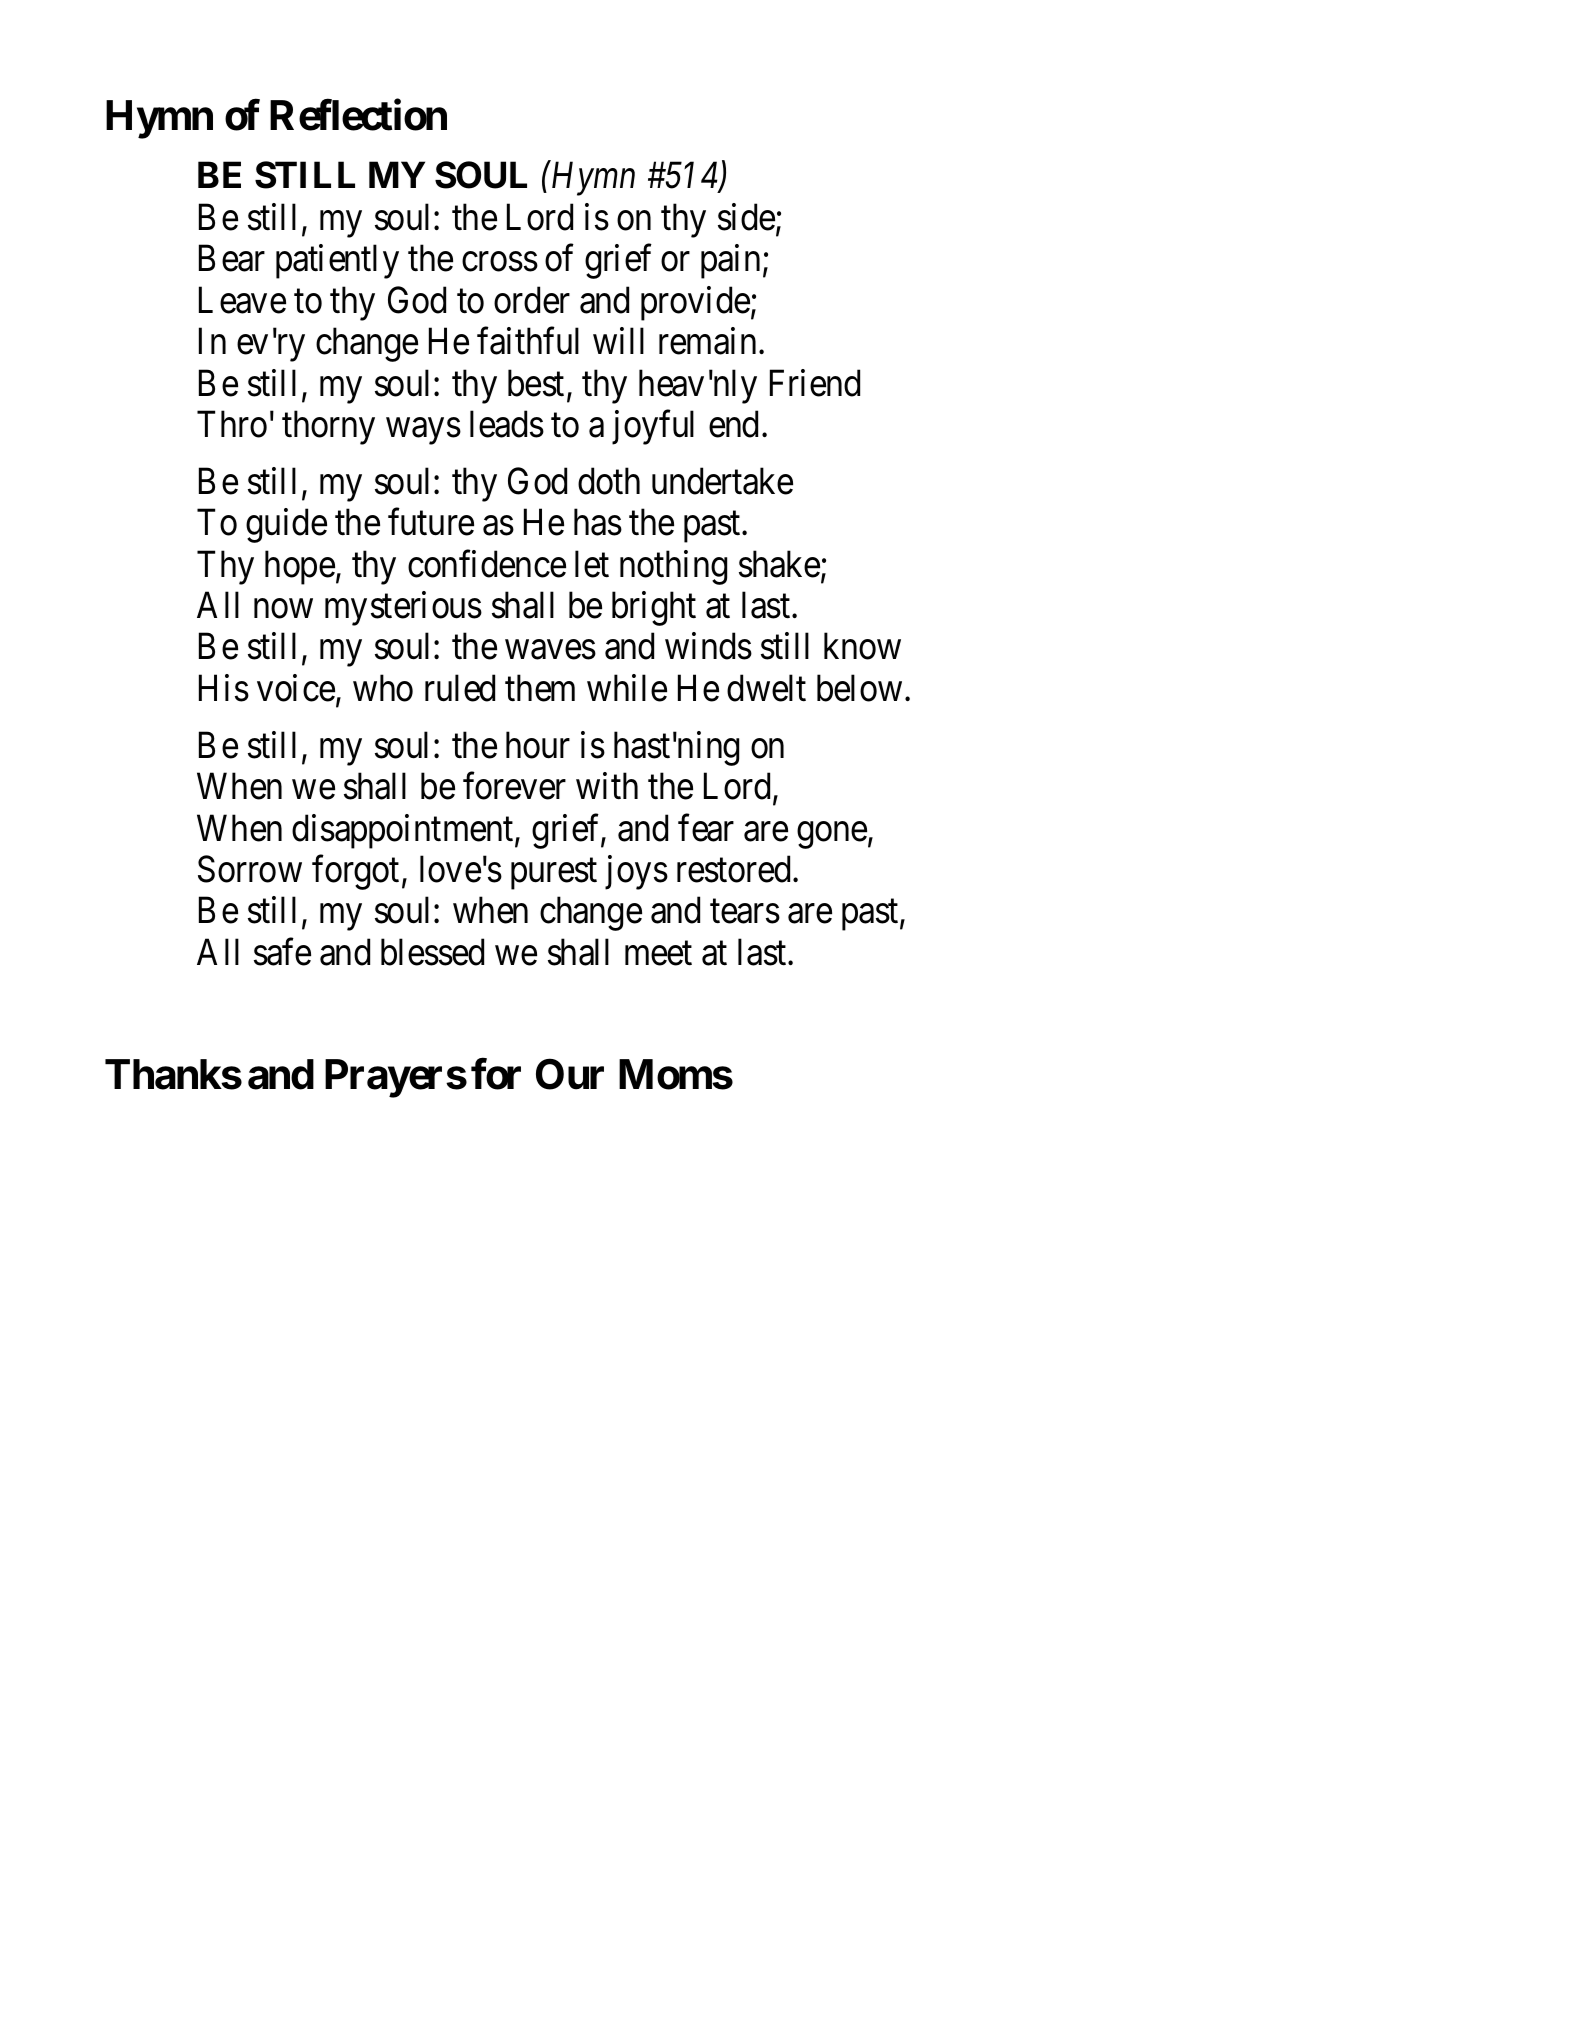 The width and height of the document is (1574, 2037). Describe the element at coordinates (528, 341) in the document. I see `faithful` at that location.
